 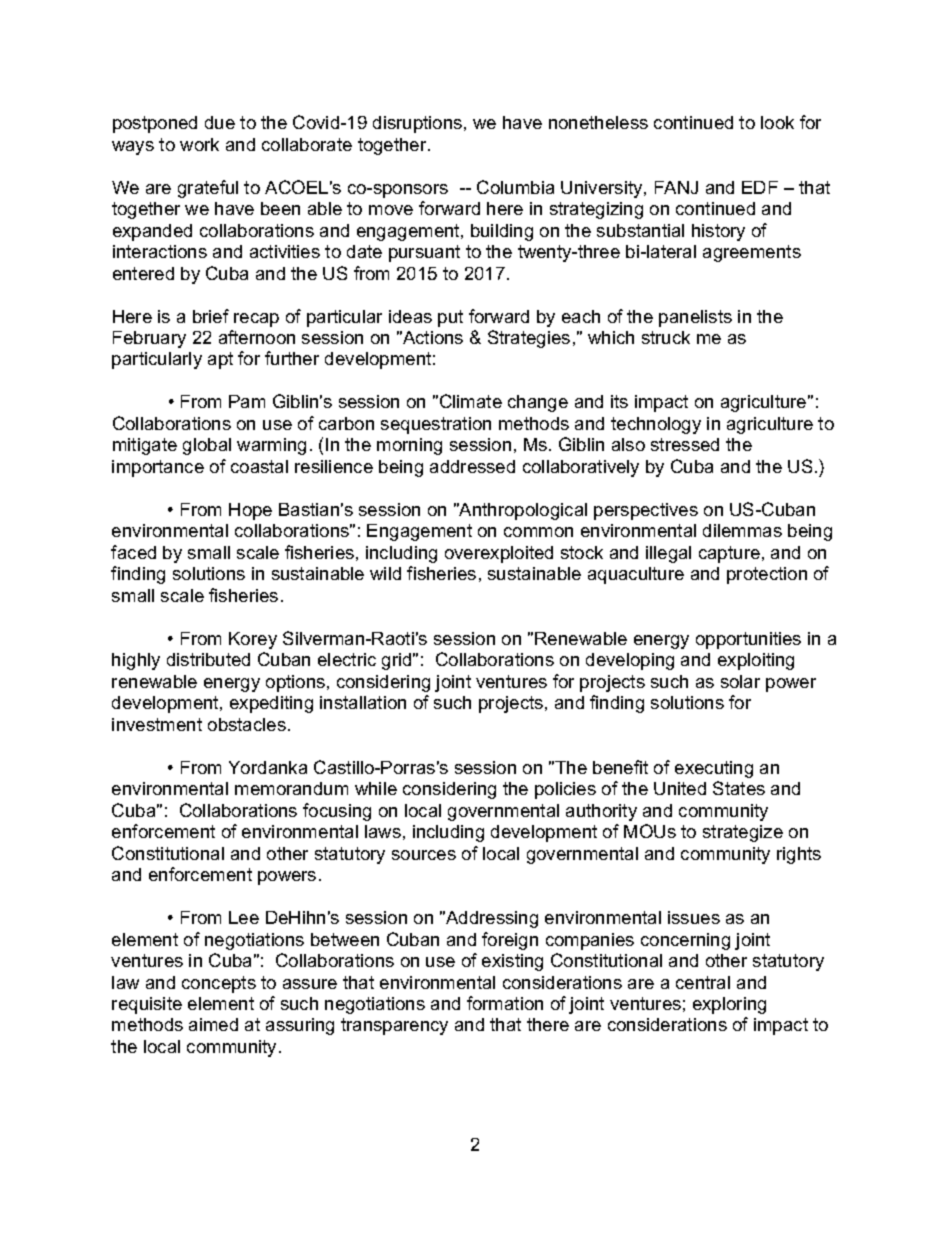 I want to click on memorandum, so click(x=291, y=788).
